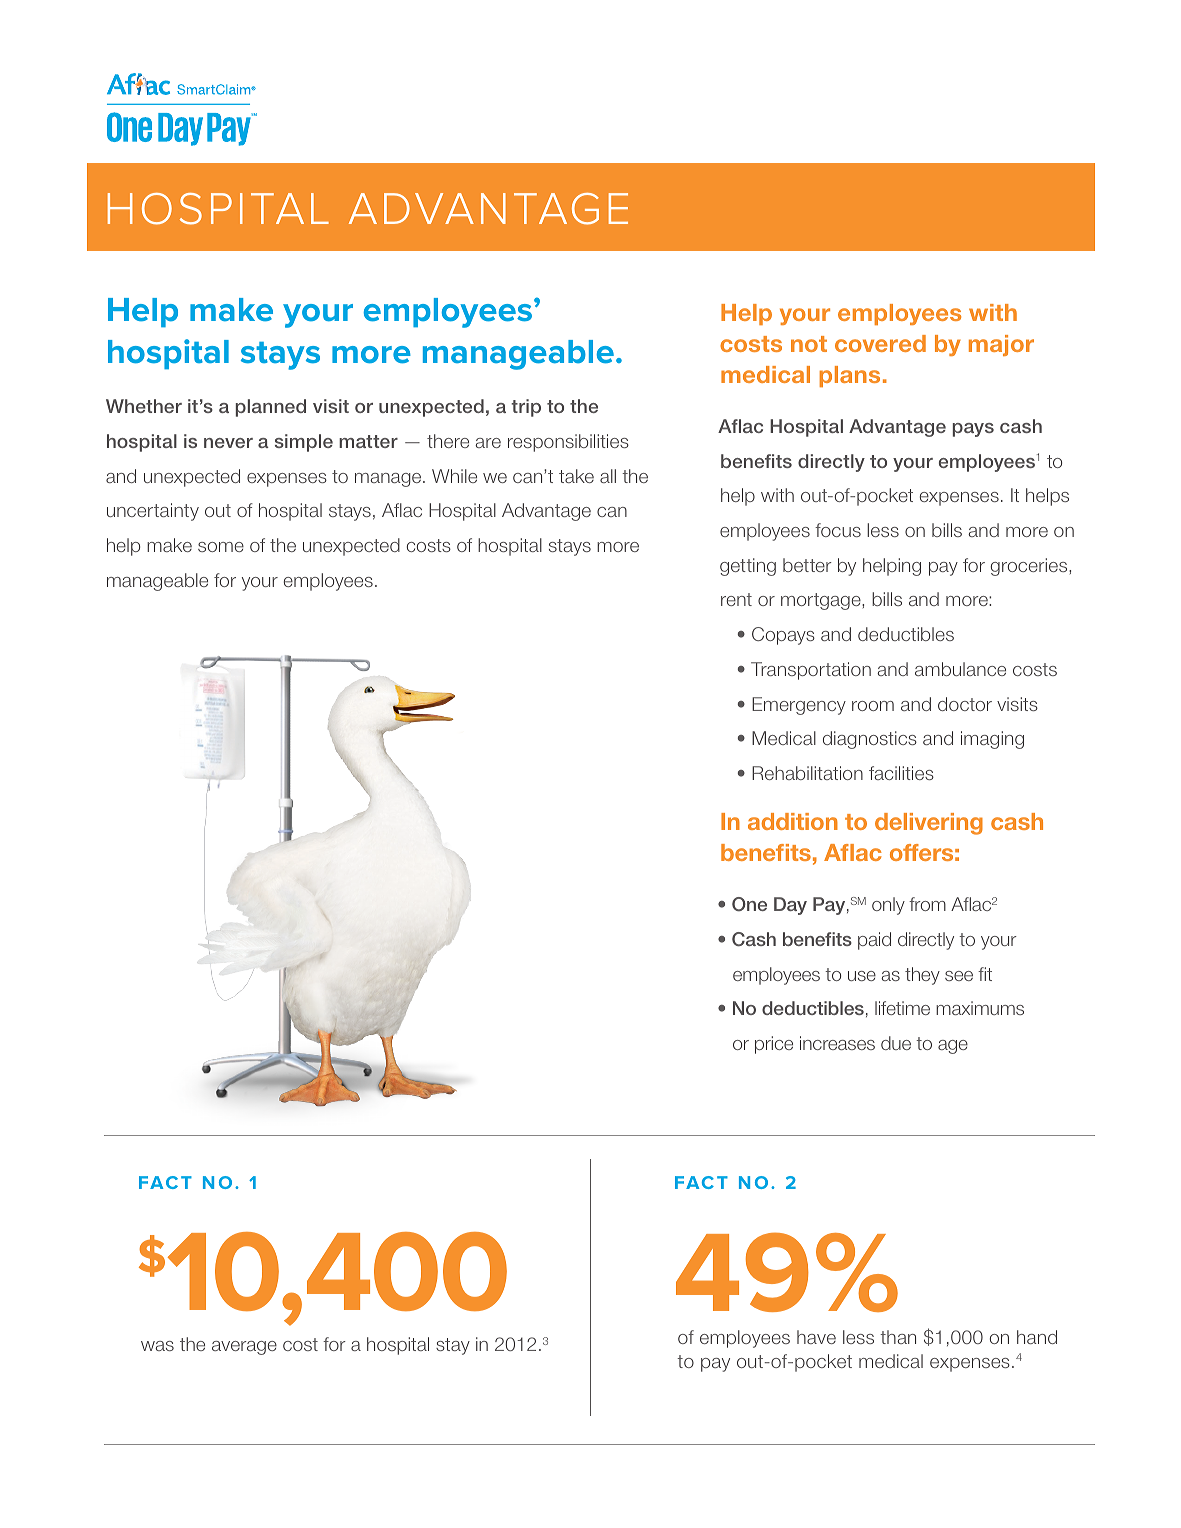 This document has height=1528, width=1181. What do you see at coordinates (793, 821) in the document?
I see `addition` at bounding box center [793, 821].
